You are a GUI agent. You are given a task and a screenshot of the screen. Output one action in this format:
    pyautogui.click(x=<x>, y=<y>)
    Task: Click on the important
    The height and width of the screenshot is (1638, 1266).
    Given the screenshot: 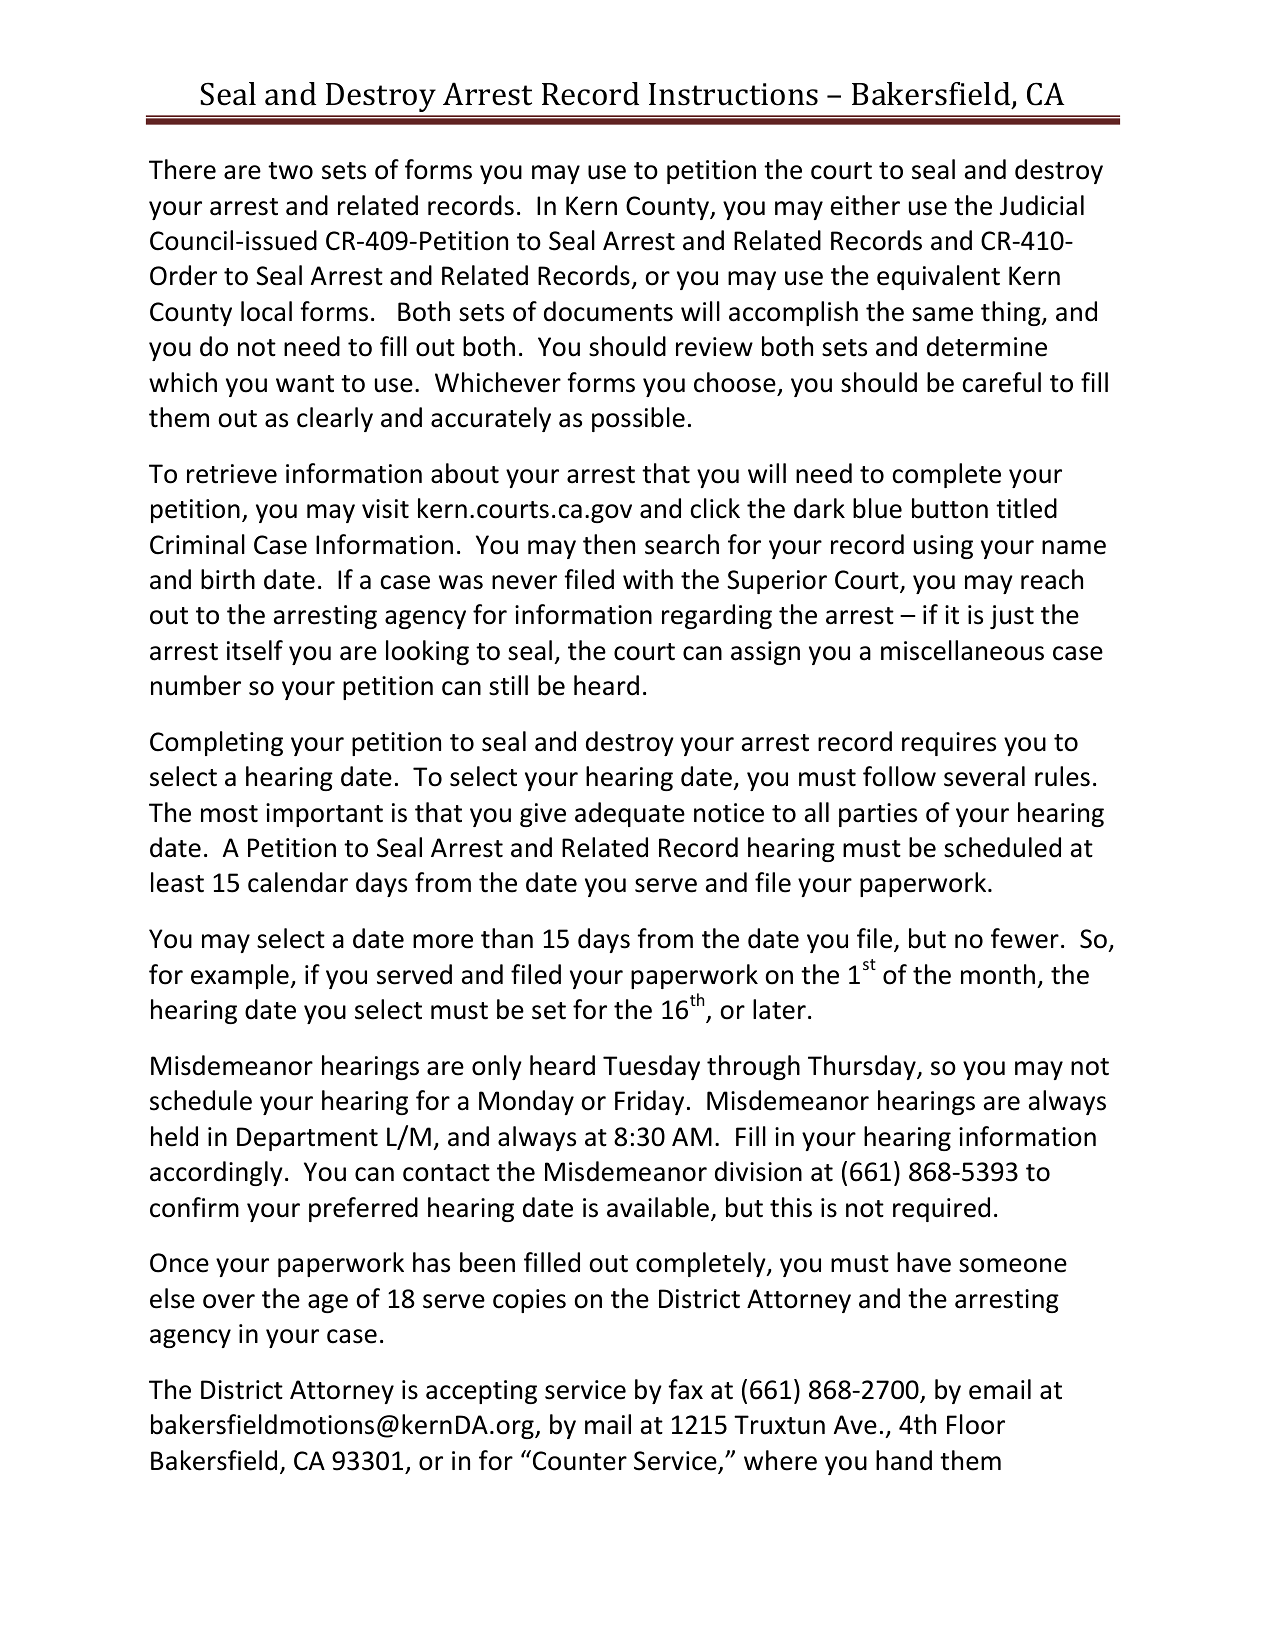 What is the action you would take?
    pyautogui.click(x=324, y=815)
